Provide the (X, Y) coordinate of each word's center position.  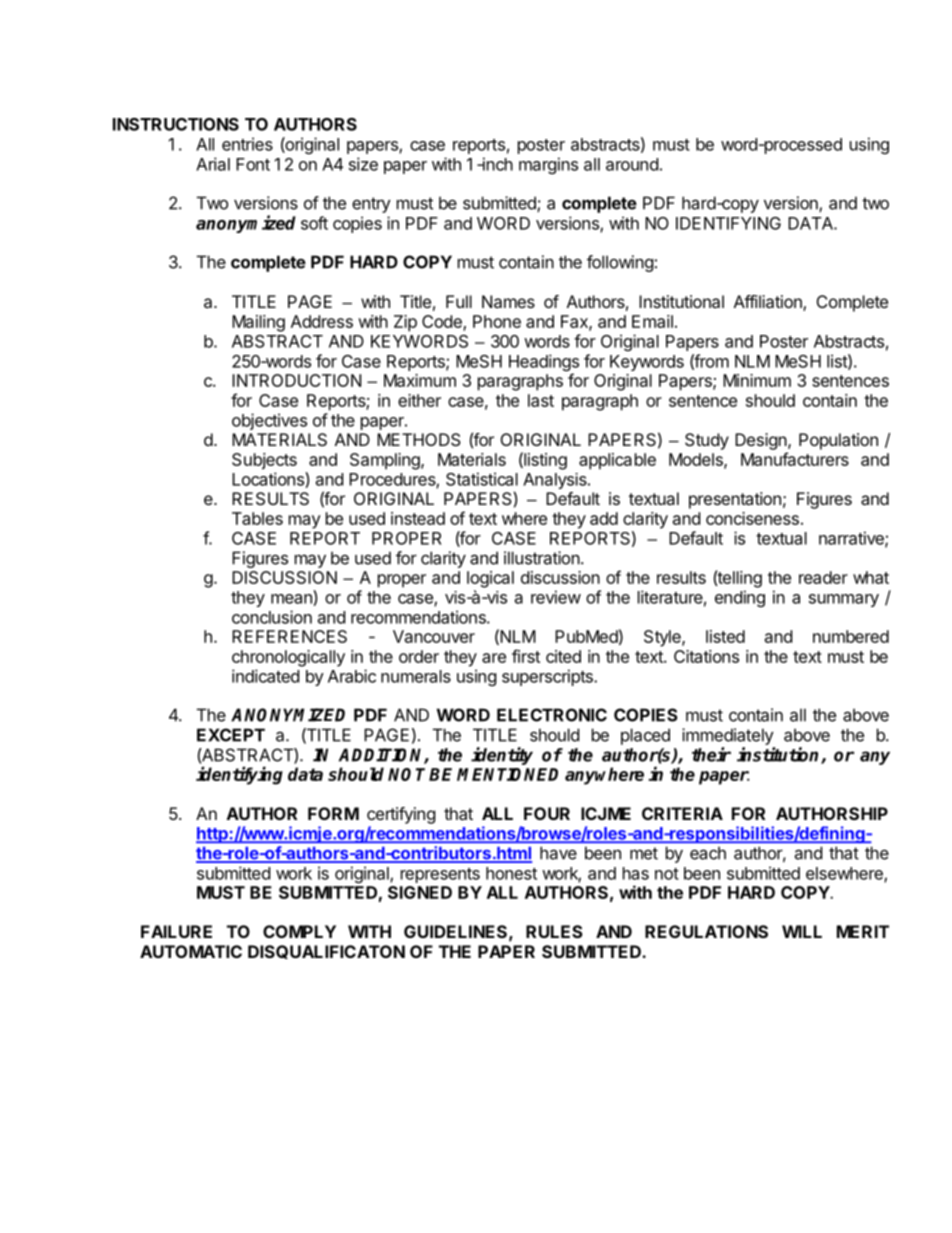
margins (548, 165)
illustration (542, 558)
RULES (554, 931)
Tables (257, 518)
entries (247, 144)
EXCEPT (231, 735)
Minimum (757, 380)
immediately (728, 736)
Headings (544, 364)
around (632, 164)
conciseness (752, 518)
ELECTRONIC (552, 715)
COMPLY (299, 931)
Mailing (258, 323)
